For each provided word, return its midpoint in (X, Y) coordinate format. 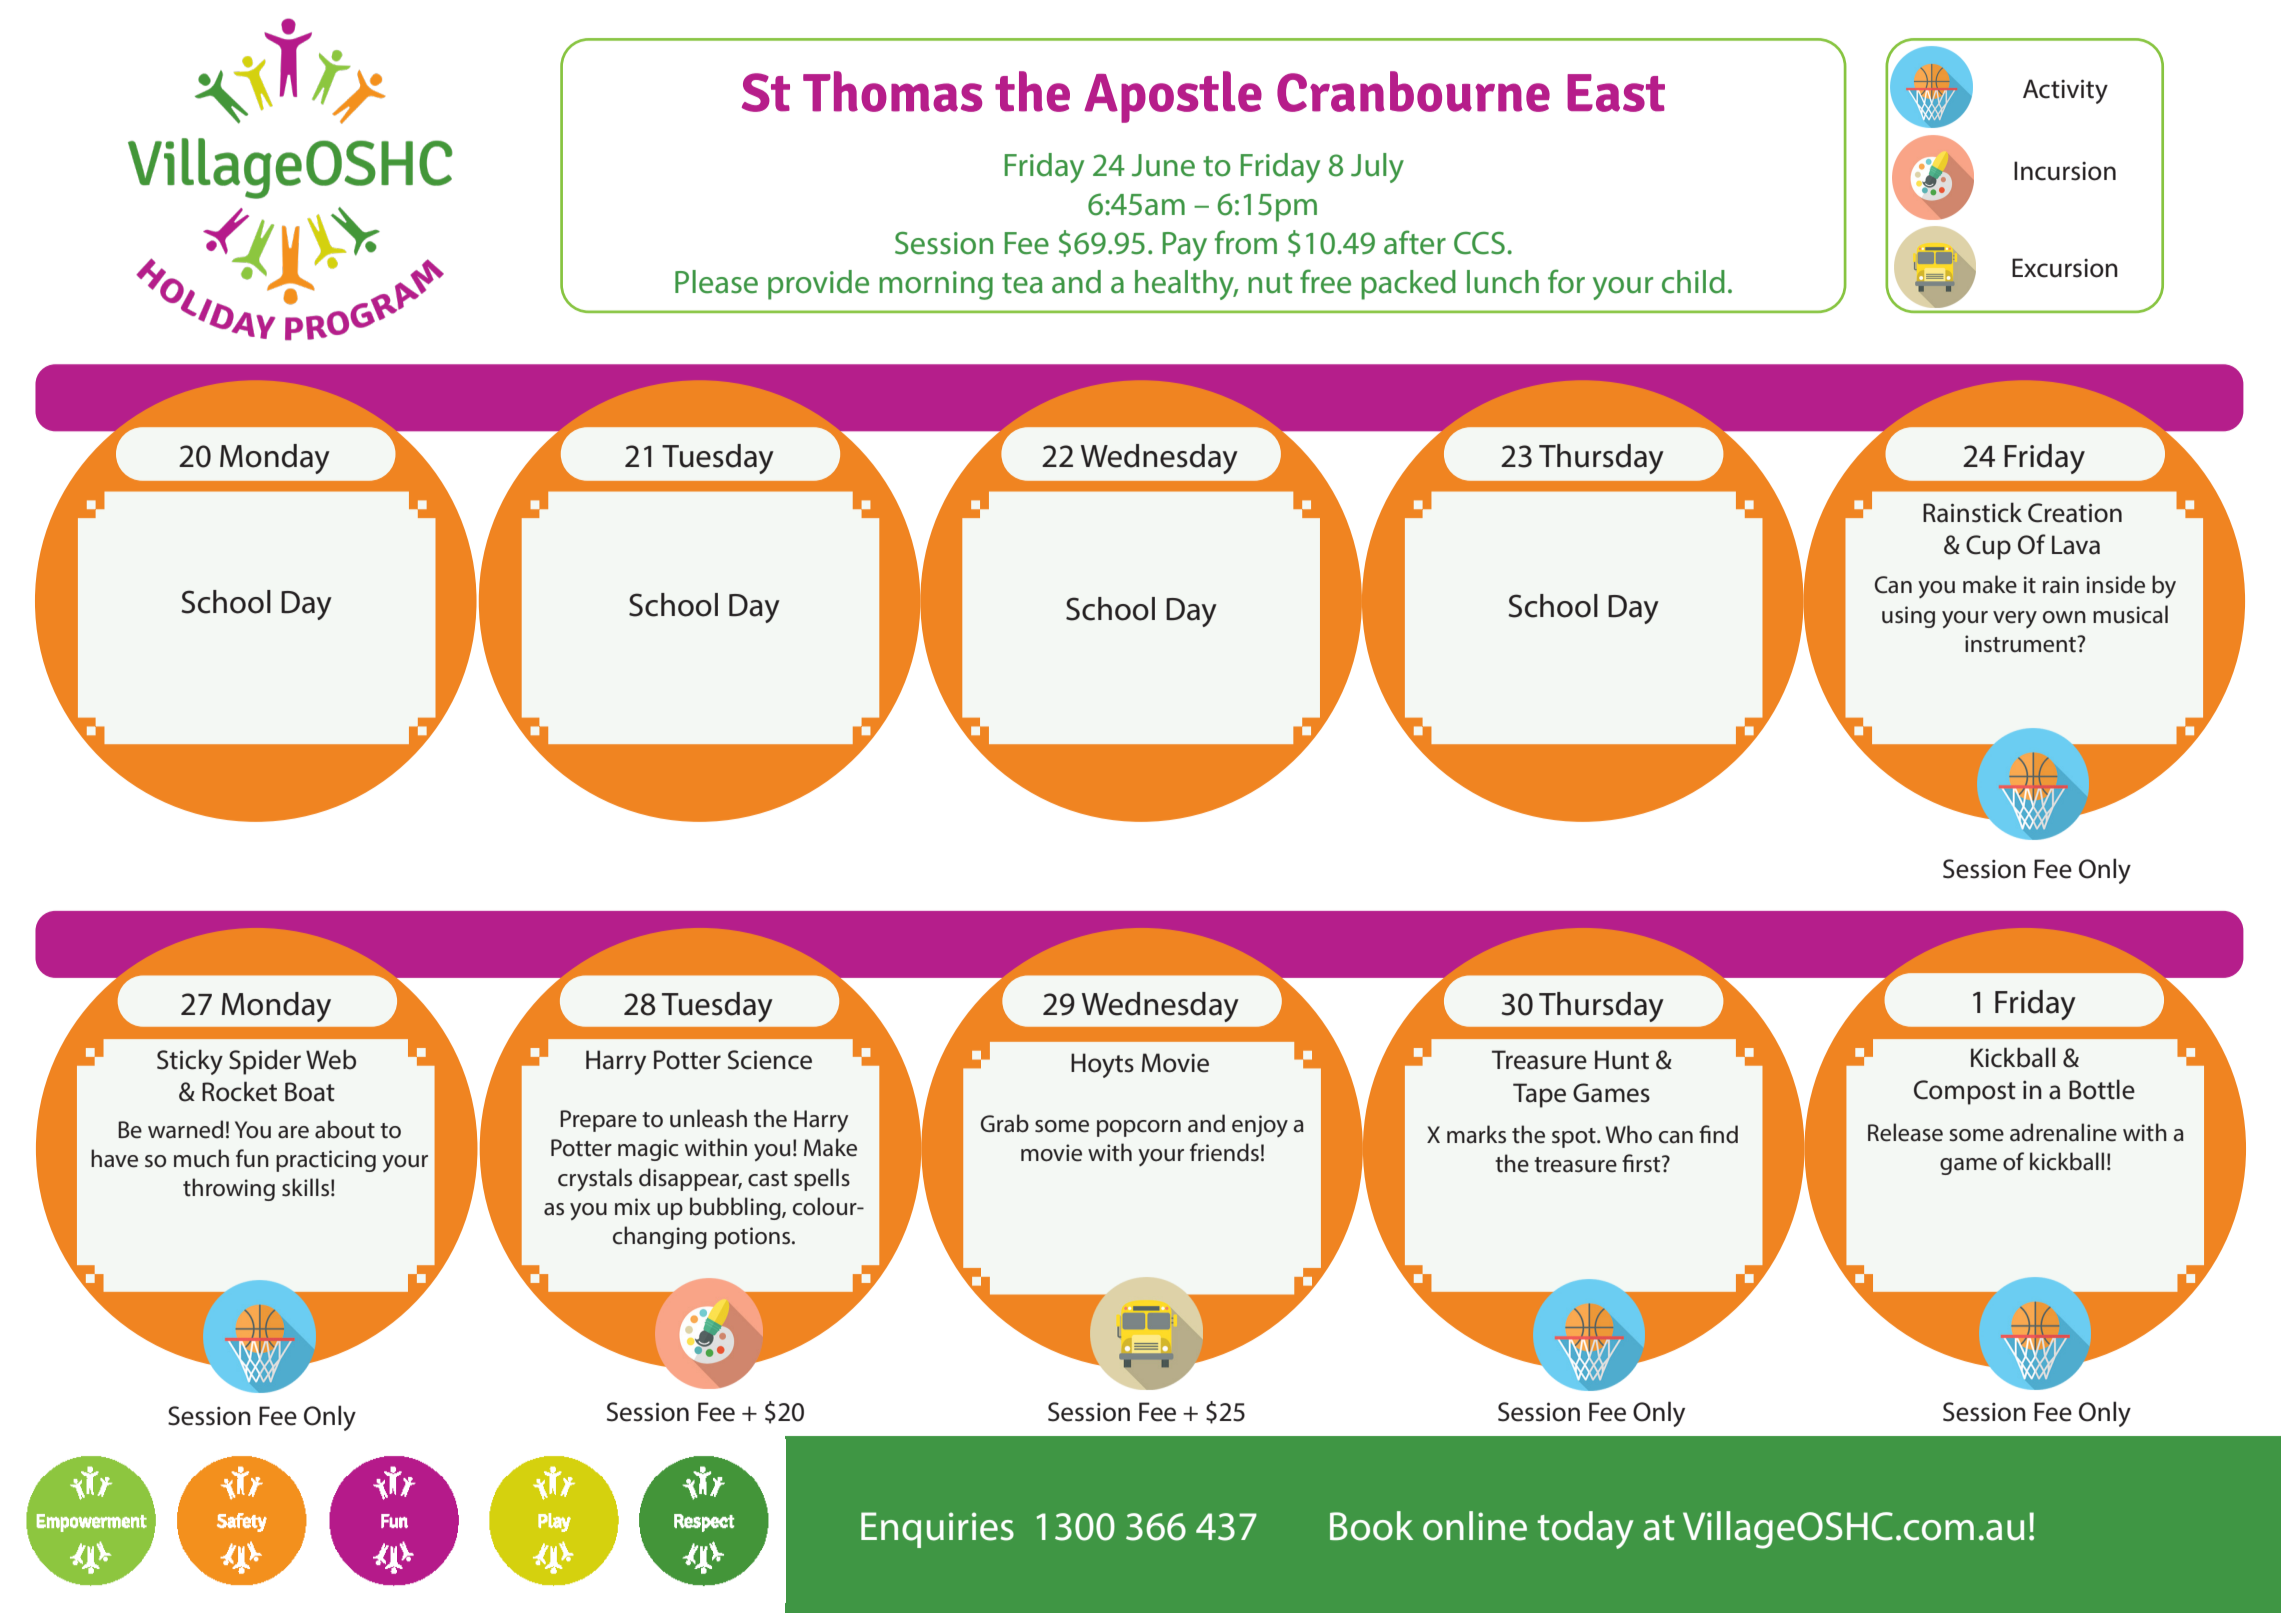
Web (331, 1059)
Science (770, 1060)
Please (716, 282)
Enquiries (937, 1530)
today (1585, 1530)
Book (1371, 1526)
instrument (2021, 644)
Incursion (2065, 171)
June (1163, 165)
